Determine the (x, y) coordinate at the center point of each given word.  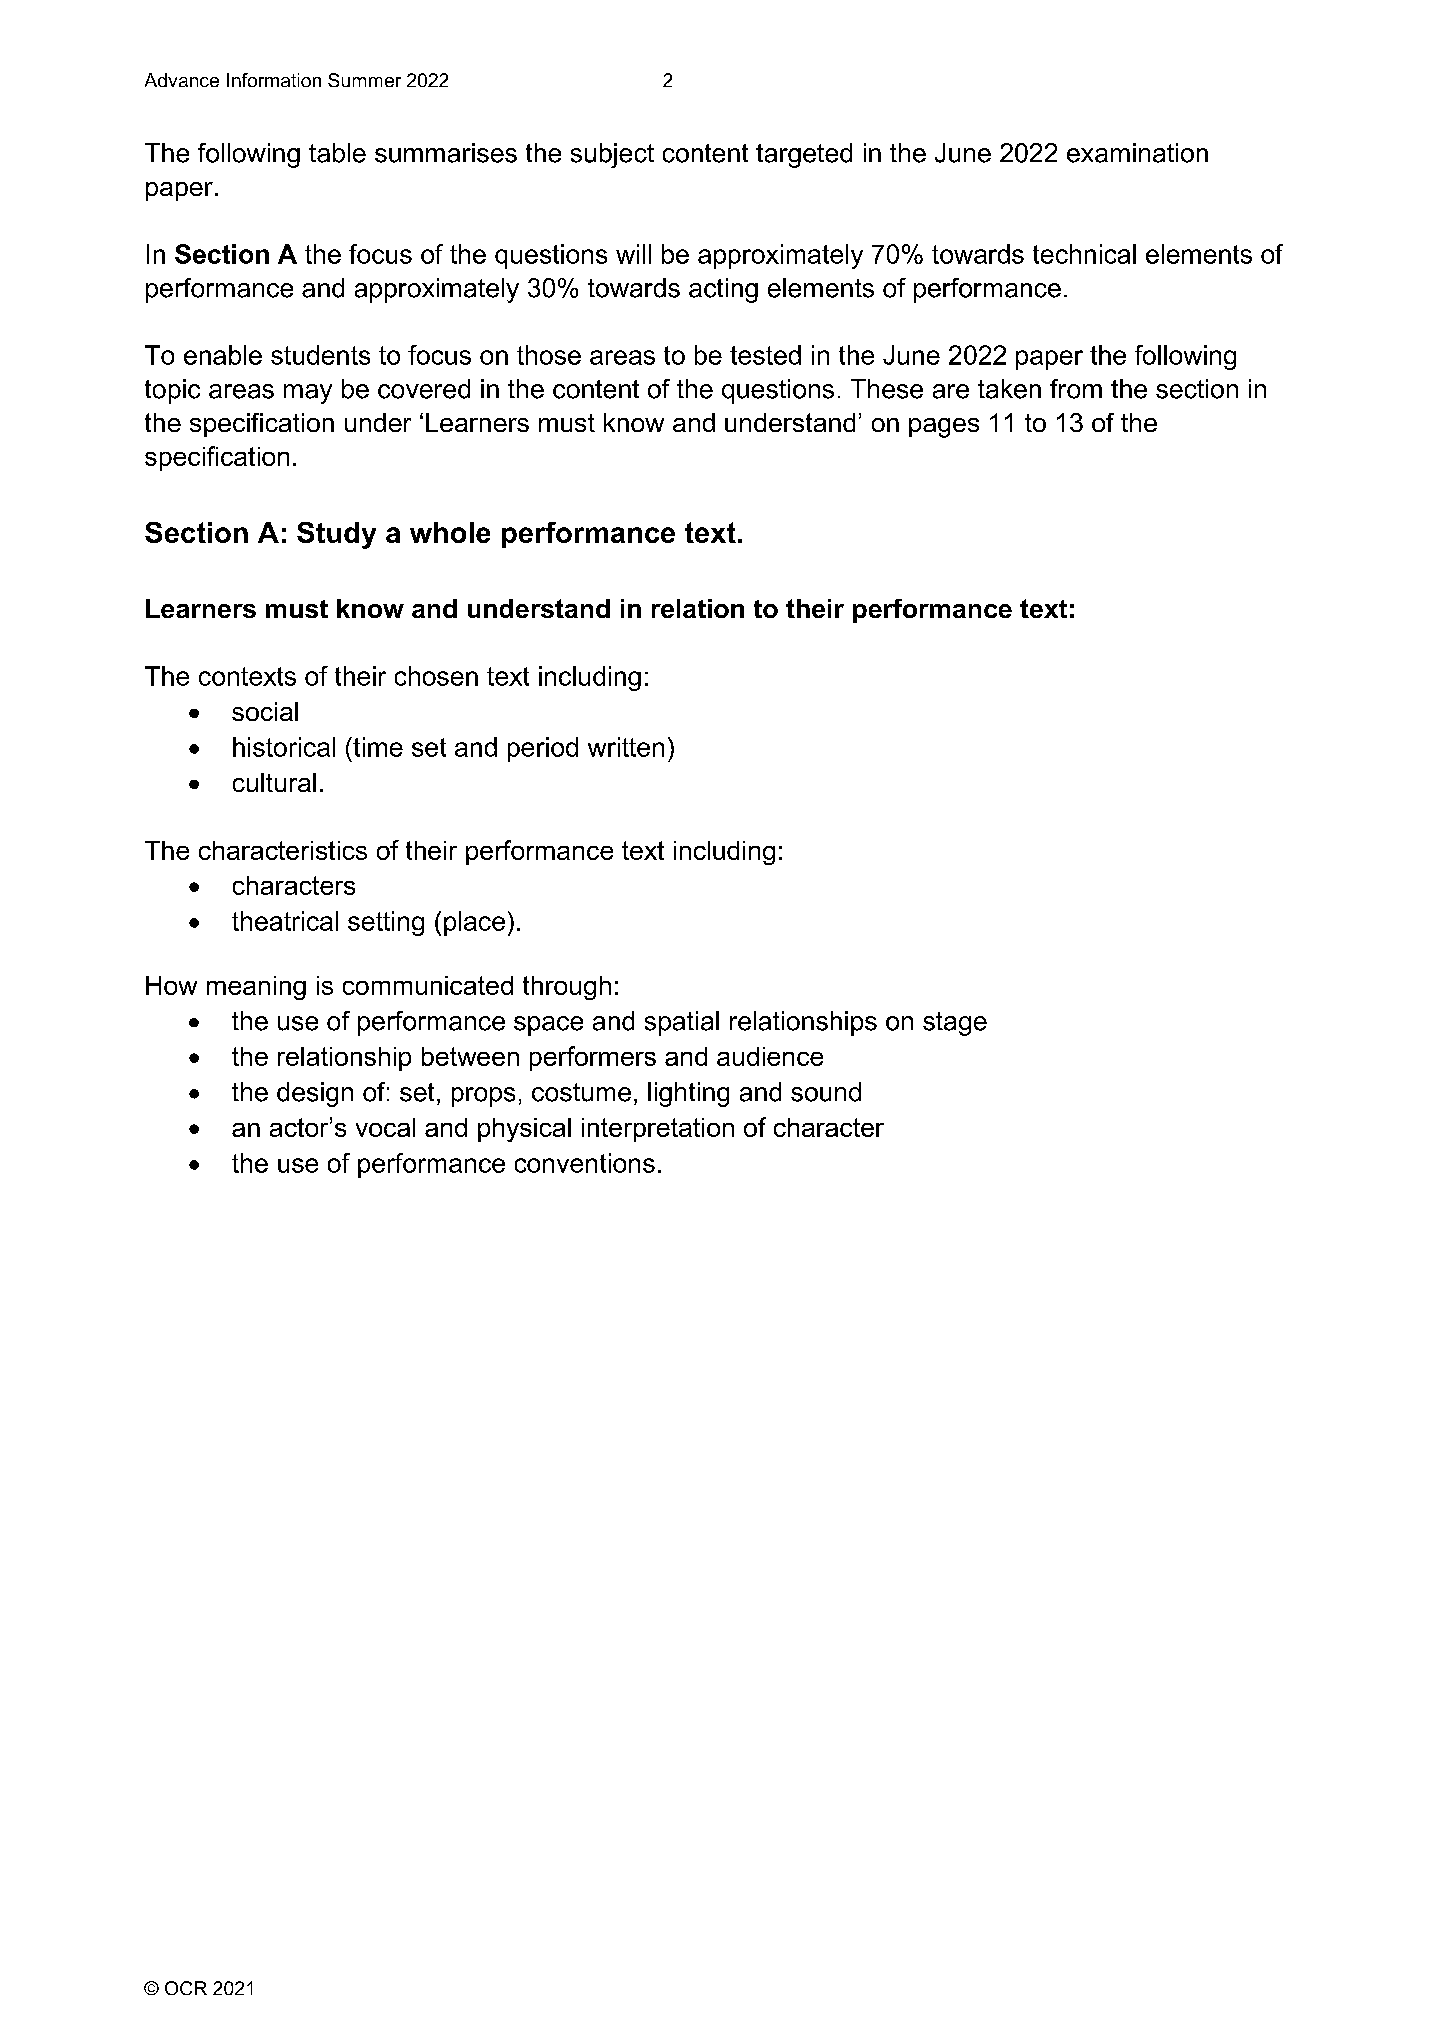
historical (284, 747)
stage (955, 1024)
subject (612, 155)
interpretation (658, 1130)
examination (1137, 153)
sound (826, 1092)
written (626, 747)
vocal (385, 1127)
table (337, 153)
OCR (186, 1988)
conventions (585, 1163)
